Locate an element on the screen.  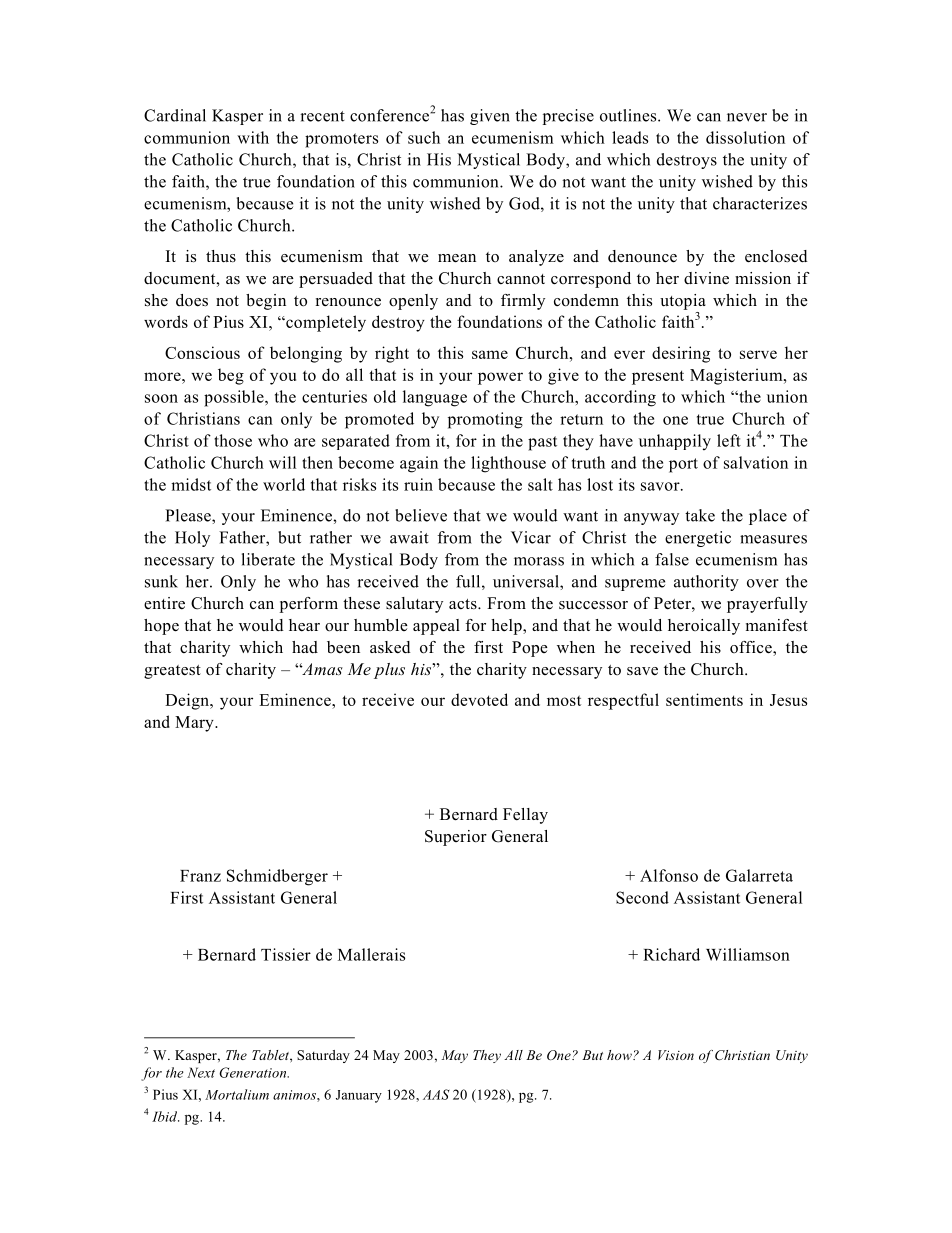
Superior is located at coordinates (456, 838).
